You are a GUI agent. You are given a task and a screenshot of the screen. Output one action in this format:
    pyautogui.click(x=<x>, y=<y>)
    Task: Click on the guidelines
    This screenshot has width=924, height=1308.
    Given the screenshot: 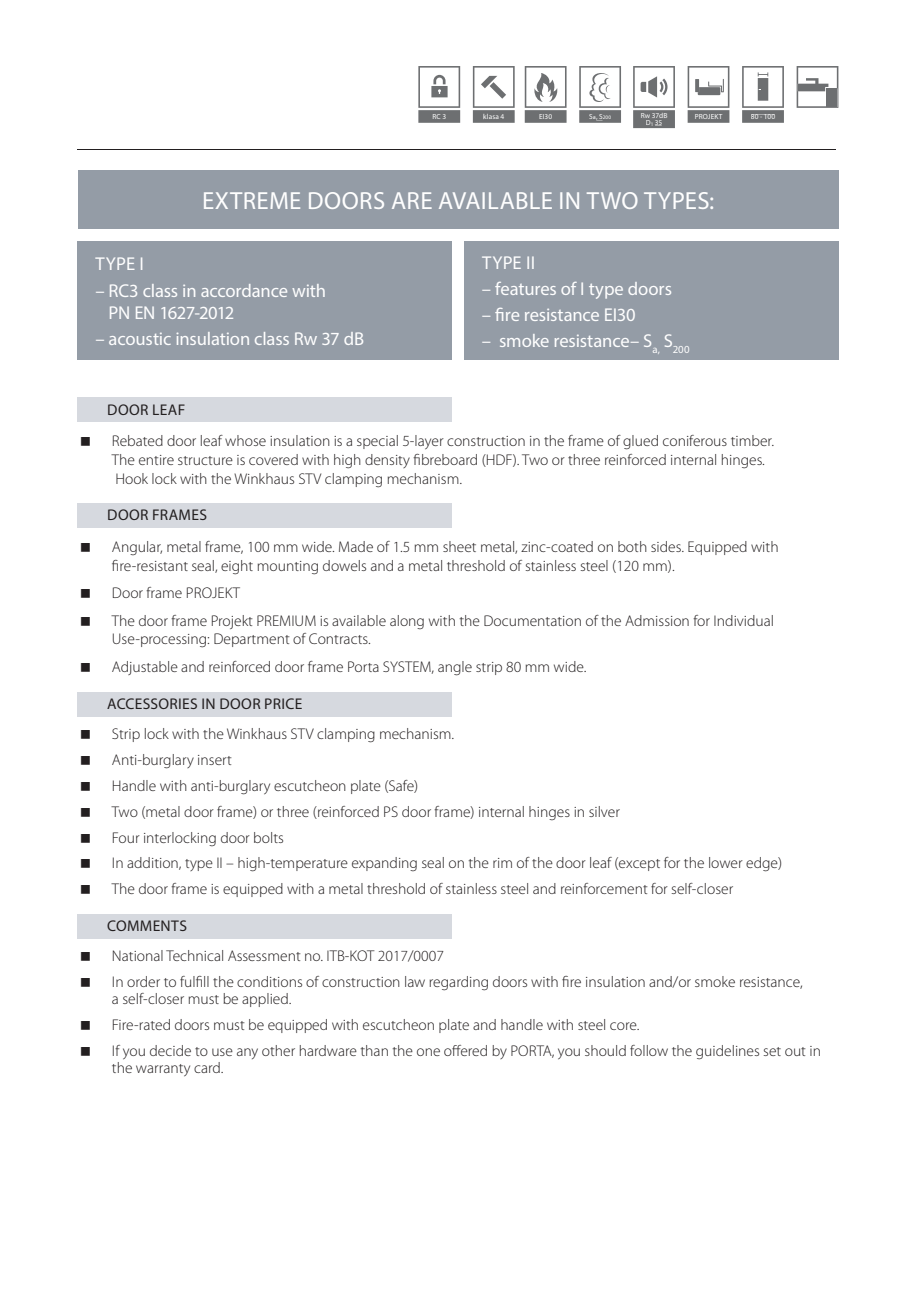 What is the action you would take?
    pyautogui.click(x=727, y=1052)
